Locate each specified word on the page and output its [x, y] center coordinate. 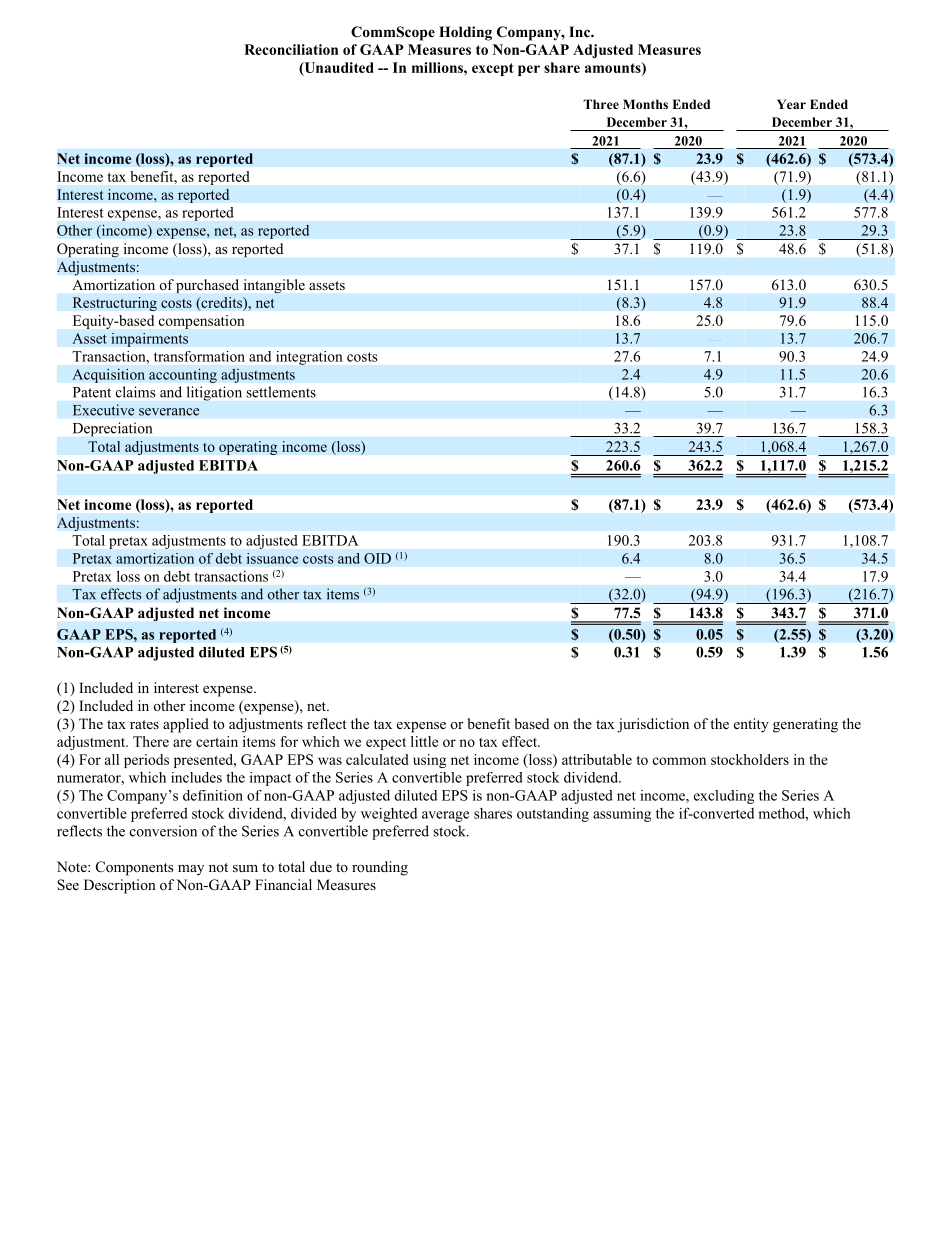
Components [134, 868]
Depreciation [112, 429]
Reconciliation [291, 49]
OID [377, 558]
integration [309, 358]
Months [645, 104]
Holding [465, 33]
